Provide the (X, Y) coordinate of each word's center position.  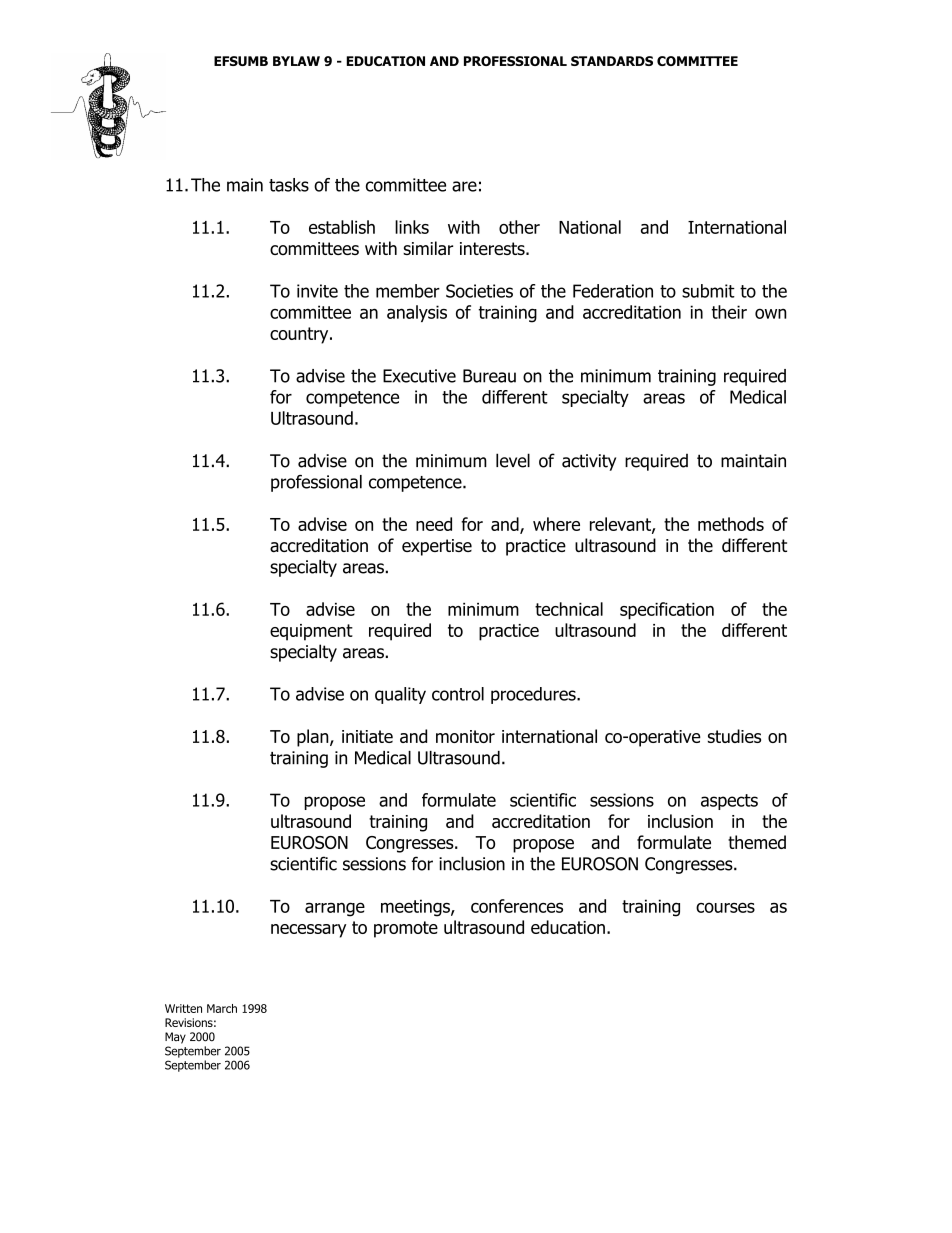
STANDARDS (612, 61)
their (729, 312)
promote (406, 929)
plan (314, 738)
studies (734, 736)
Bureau (489, 376)
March (222, 1008)
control (458, 694)
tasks (289, 185)
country (300, 335)
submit (708, 291)
